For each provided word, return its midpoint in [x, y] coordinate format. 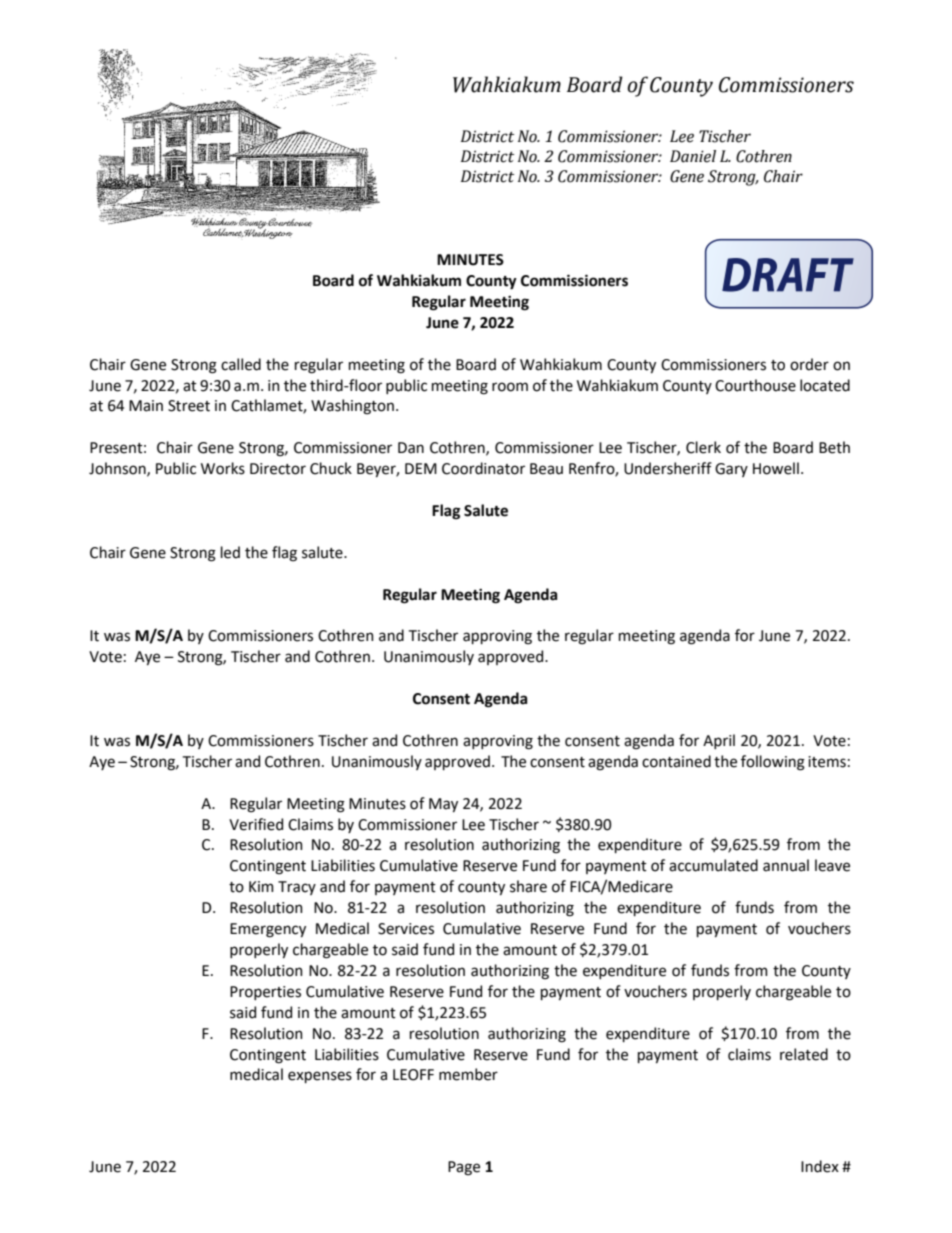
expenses [320, 1077]
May [443, 805]
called [241, 364]
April [719, 741]
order [809, 364]
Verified [256, 824]
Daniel [693, 156]
